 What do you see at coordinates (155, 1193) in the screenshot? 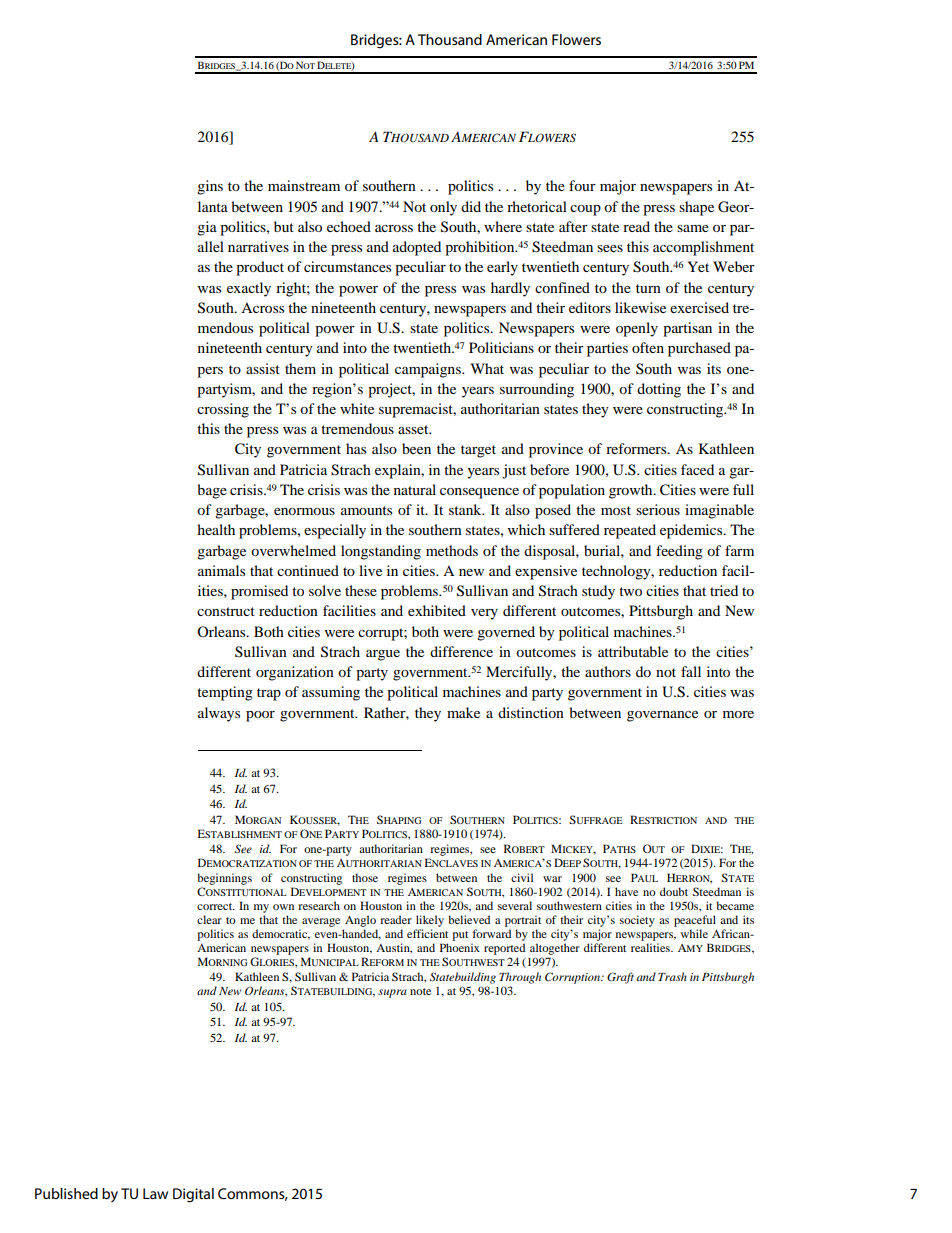
I see `Law` at bounding box center [155, 1193].
